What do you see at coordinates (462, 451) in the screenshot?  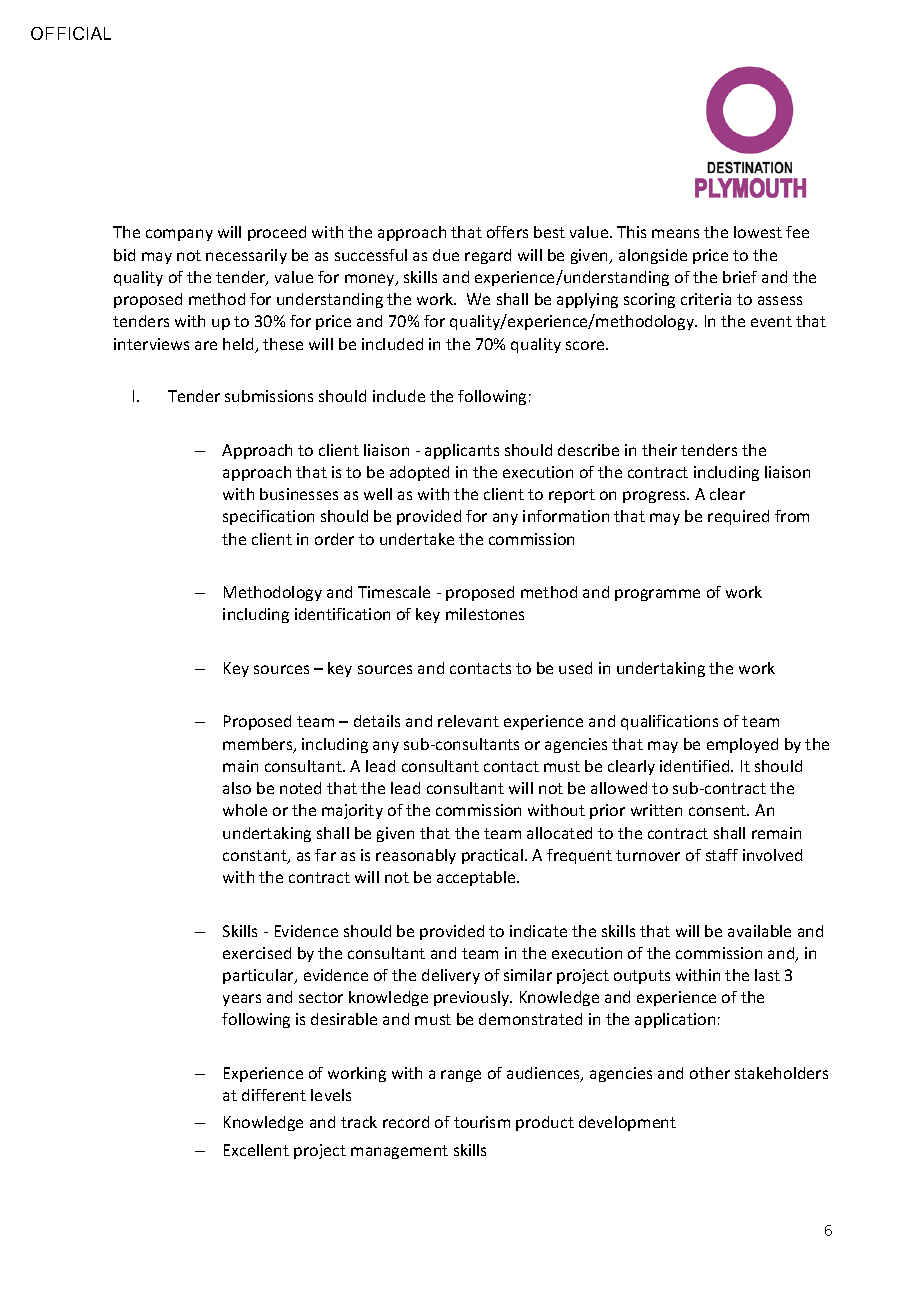 I see `applicants` at bounding box center [462, 451].
